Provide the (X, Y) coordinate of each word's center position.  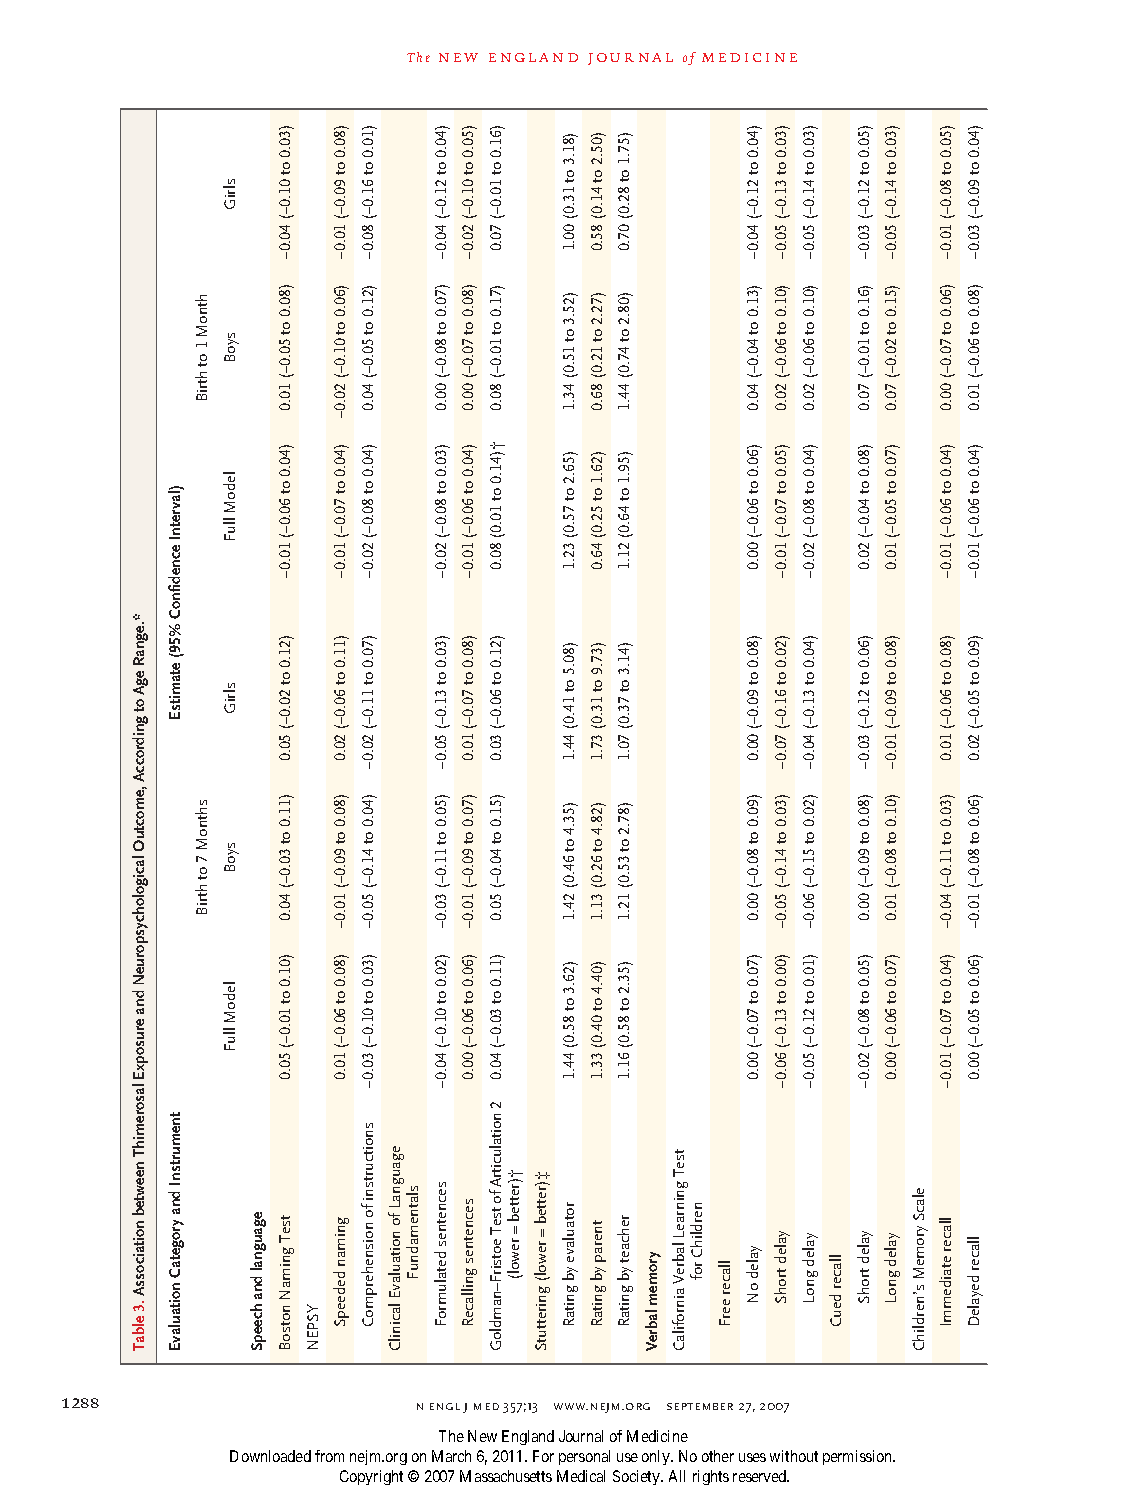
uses (752, 1457)
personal (584, 1457)
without (794, 1456)
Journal (581, 1436)
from (329, 1456)
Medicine (657, 1436)
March (451, 1456)
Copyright (371, 1477)
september (700, 1406)
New (482, 1436)
